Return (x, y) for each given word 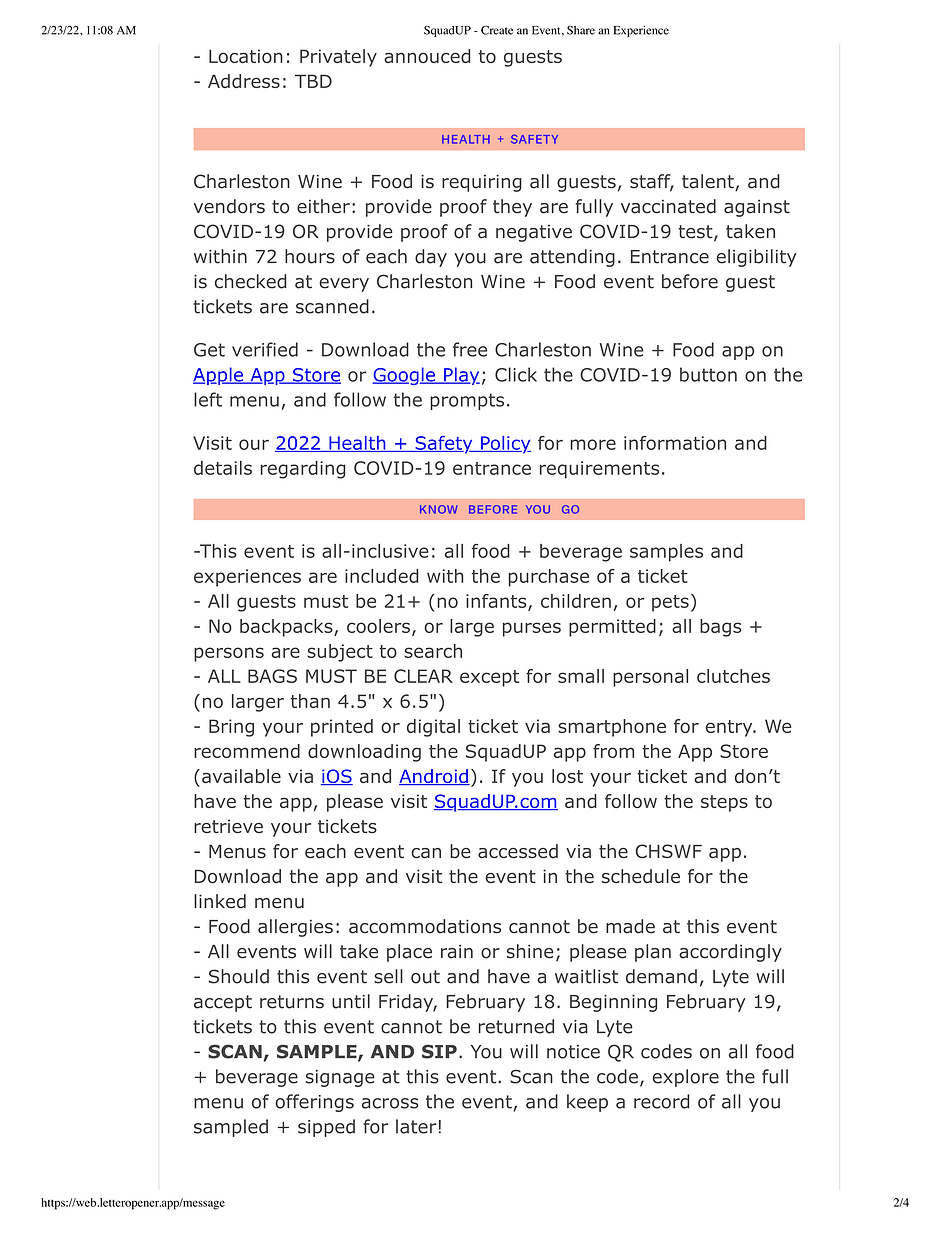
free (470, 349)
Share (581, 30)
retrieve (228, 826)
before (690, 281)
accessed (518, 851)
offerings (314, 1103)
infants (497, 602)
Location (246, 56)
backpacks (287, 628)
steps (724, 803)
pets (670, 603)
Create (497, 30)
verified (265, 349)
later (416, 1126)
